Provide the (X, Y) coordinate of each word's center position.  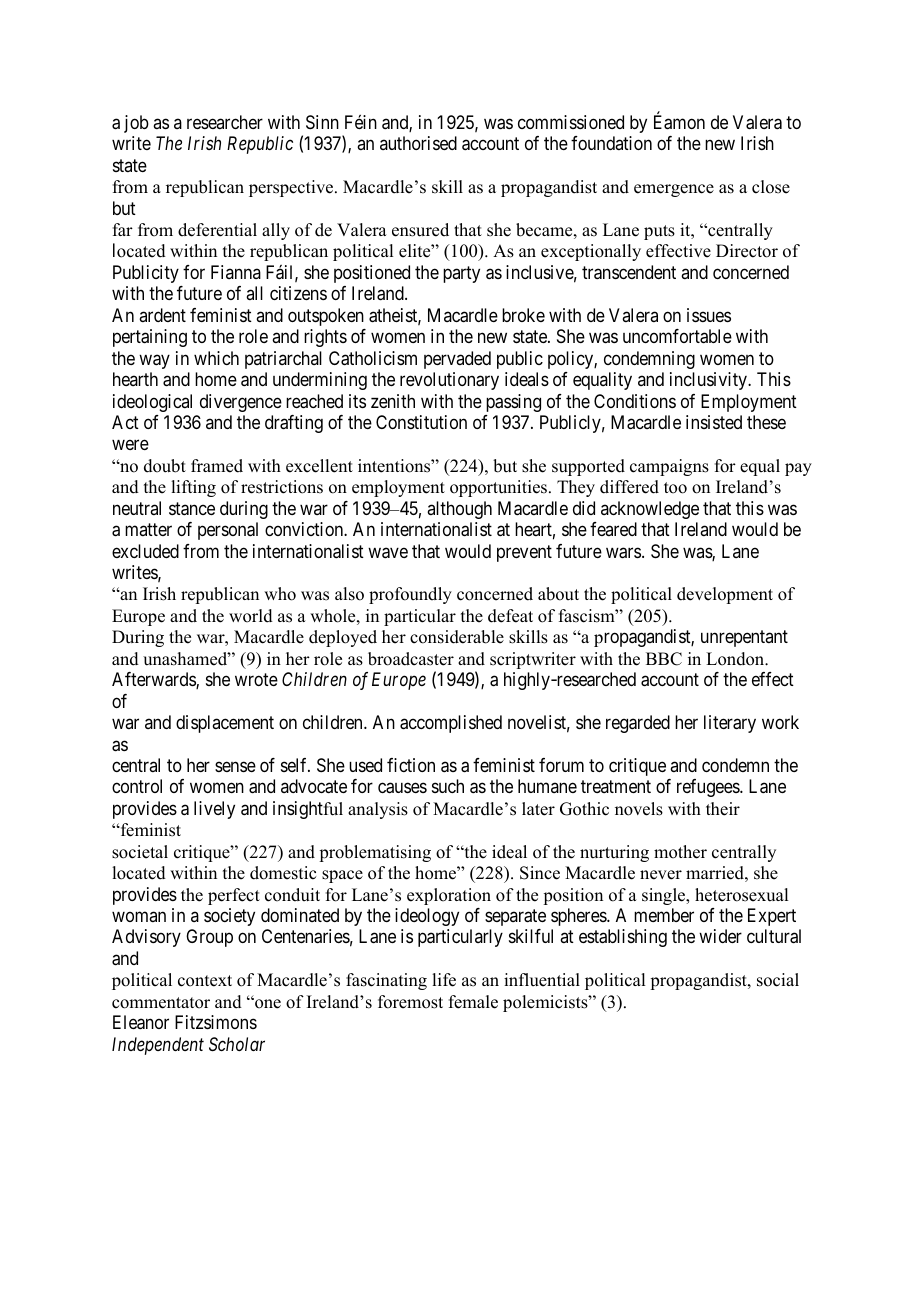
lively (214, 810)
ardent (162, 315)
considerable (457, 637)
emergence (674, 190)
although (459, 510)
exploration (449, 896)
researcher (225, 122)
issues (709, 315)
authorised (418, 143)
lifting (193, 488)
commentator (161, 1003)
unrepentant (744, 639)
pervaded (457, 360)
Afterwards (154, 680)
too (675, 488)
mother (680, 852)
